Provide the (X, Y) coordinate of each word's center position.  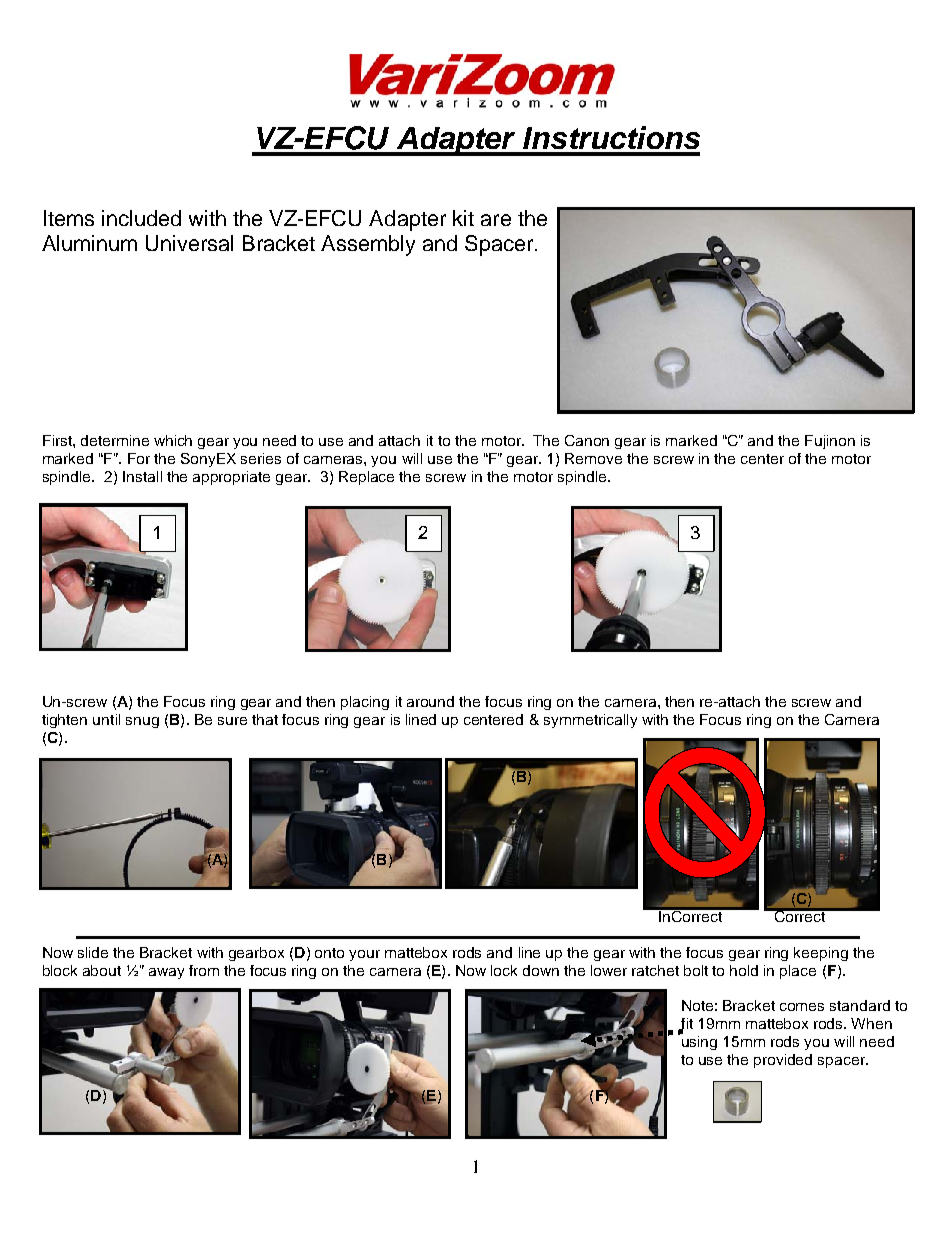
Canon (587, 440)
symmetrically (590, 721)
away (166, 973)
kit (463, 218)
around (430, 701)
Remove (593, 458)
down (541, 970)
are (496, 220)
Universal (189, 243)
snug (142, 722)
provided (783, 1061)
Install (142, 476)
